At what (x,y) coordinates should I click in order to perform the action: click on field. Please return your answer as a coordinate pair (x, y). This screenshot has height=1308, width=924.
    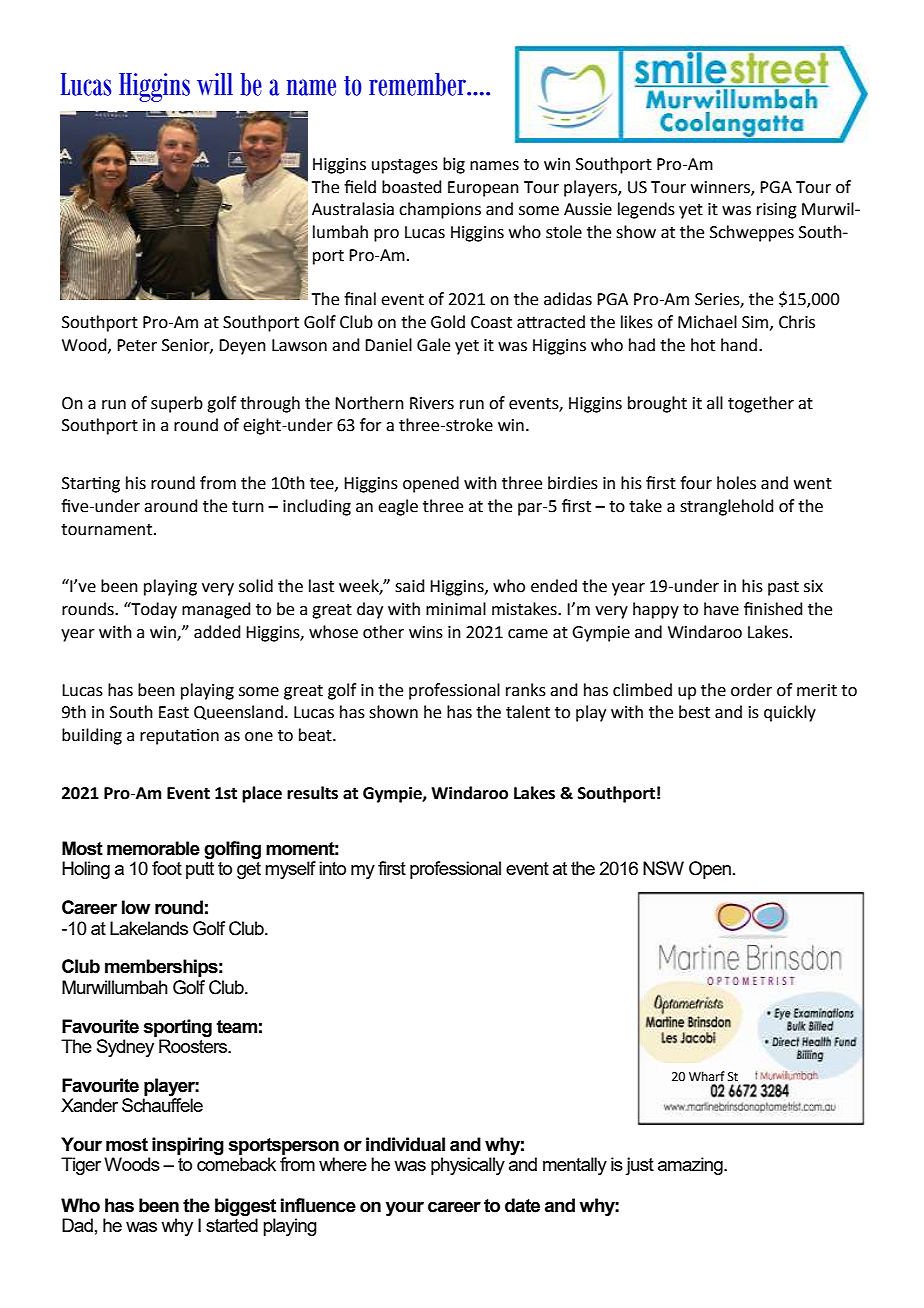
    Looking at the image, I should click on (360, 187).
